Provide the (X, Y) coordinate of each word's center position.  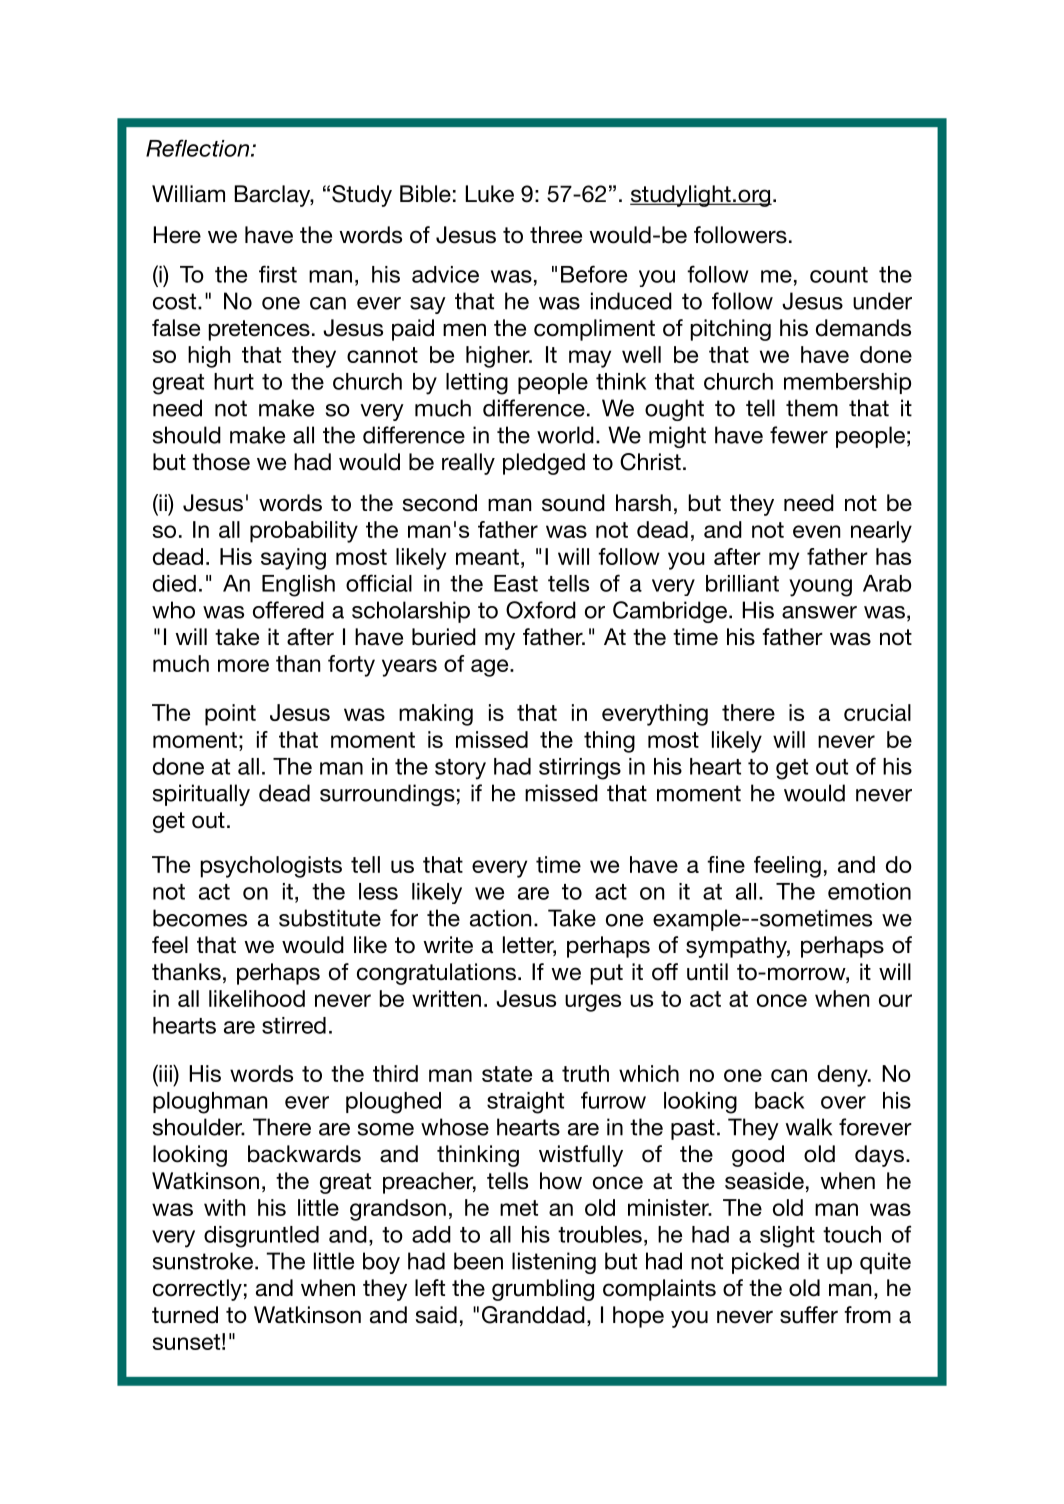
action (500, 918)
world (565, 435)
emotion (869, 891)
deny (844, 1076)
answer (819, 612)
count (839, 275)
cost (176, 301)
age (491, 668)
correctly (197, 1290)
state (507, 1074)
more (243, 665)
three (556, 235)
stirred (294, 1025)
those (221, 462)
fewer (799, 435)
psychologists (271, 867)
